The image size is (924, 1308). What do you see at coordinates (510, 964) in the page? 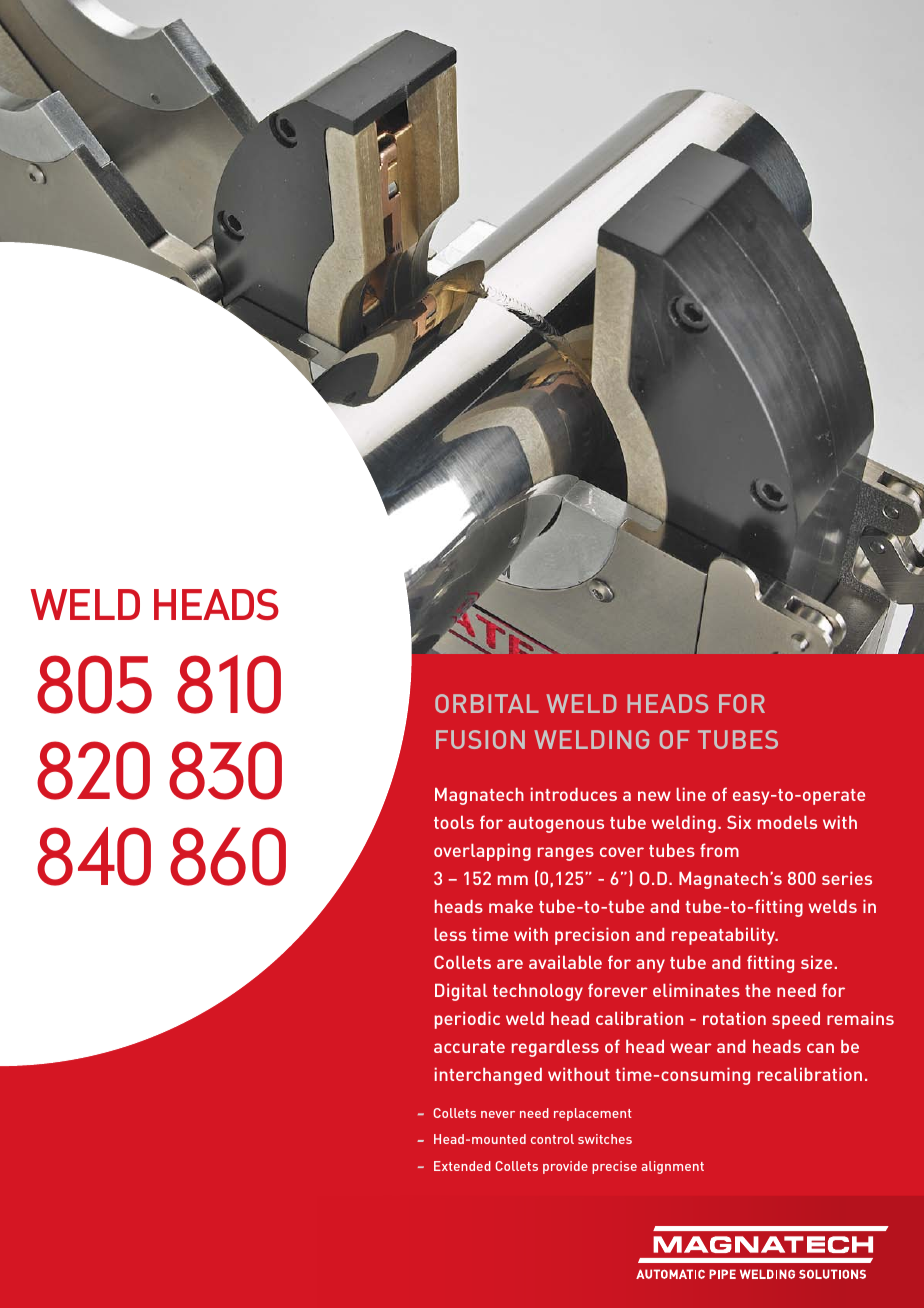
I see `are` at bounding box center [510, 964].
